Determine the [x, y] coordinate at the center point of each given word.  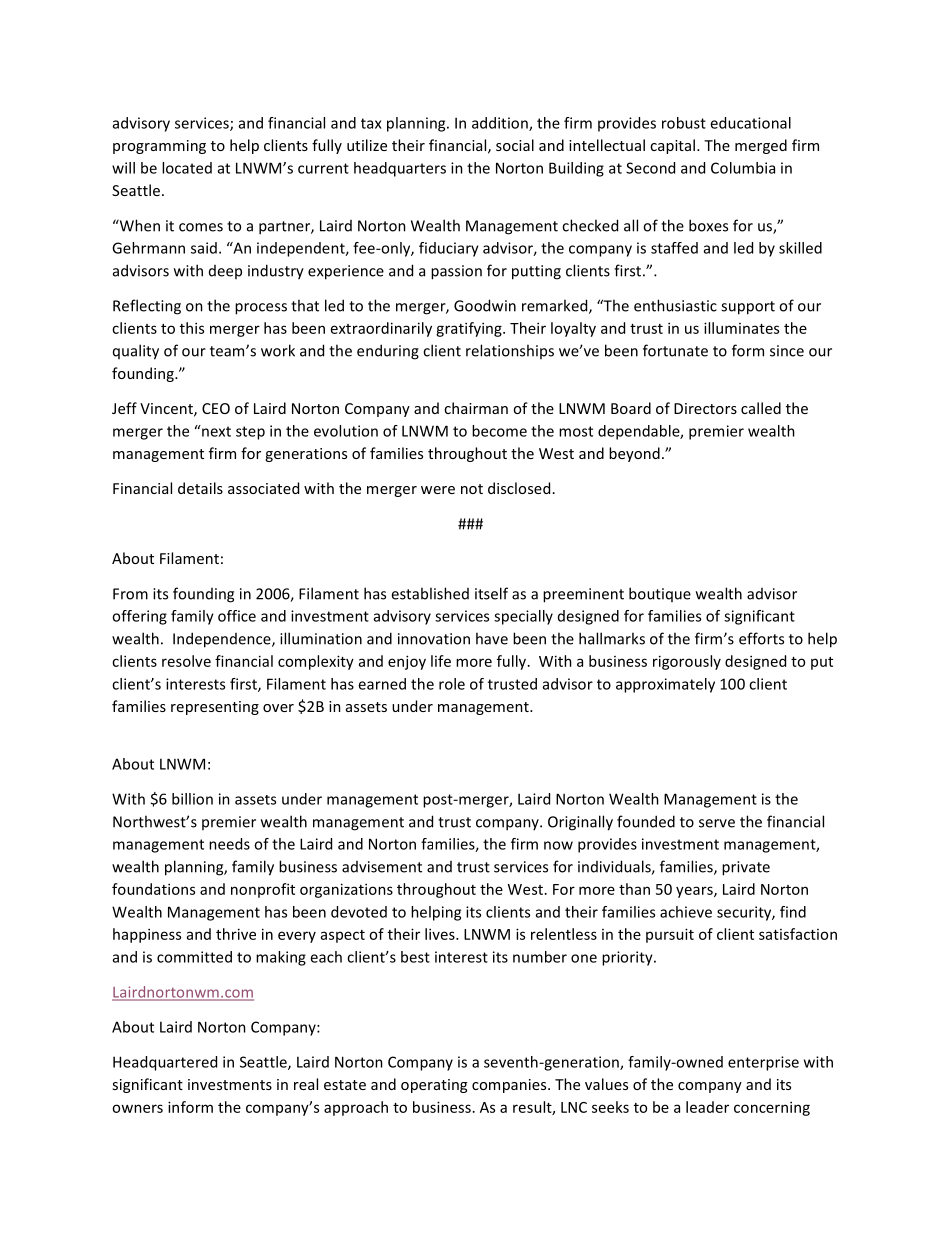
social [515, 145]
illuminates [741, 328]
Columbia [743, 168]
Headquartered [165, 1063]
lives [441, 934]
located [187, 168]
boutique [660, 594]
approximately [665, 685]
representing [215, 708]
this [192, 328]
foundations [153, 889]
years [695, 892]
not [472, 489]
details [200, 488]
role [452, 684]
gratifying [470, 329]
